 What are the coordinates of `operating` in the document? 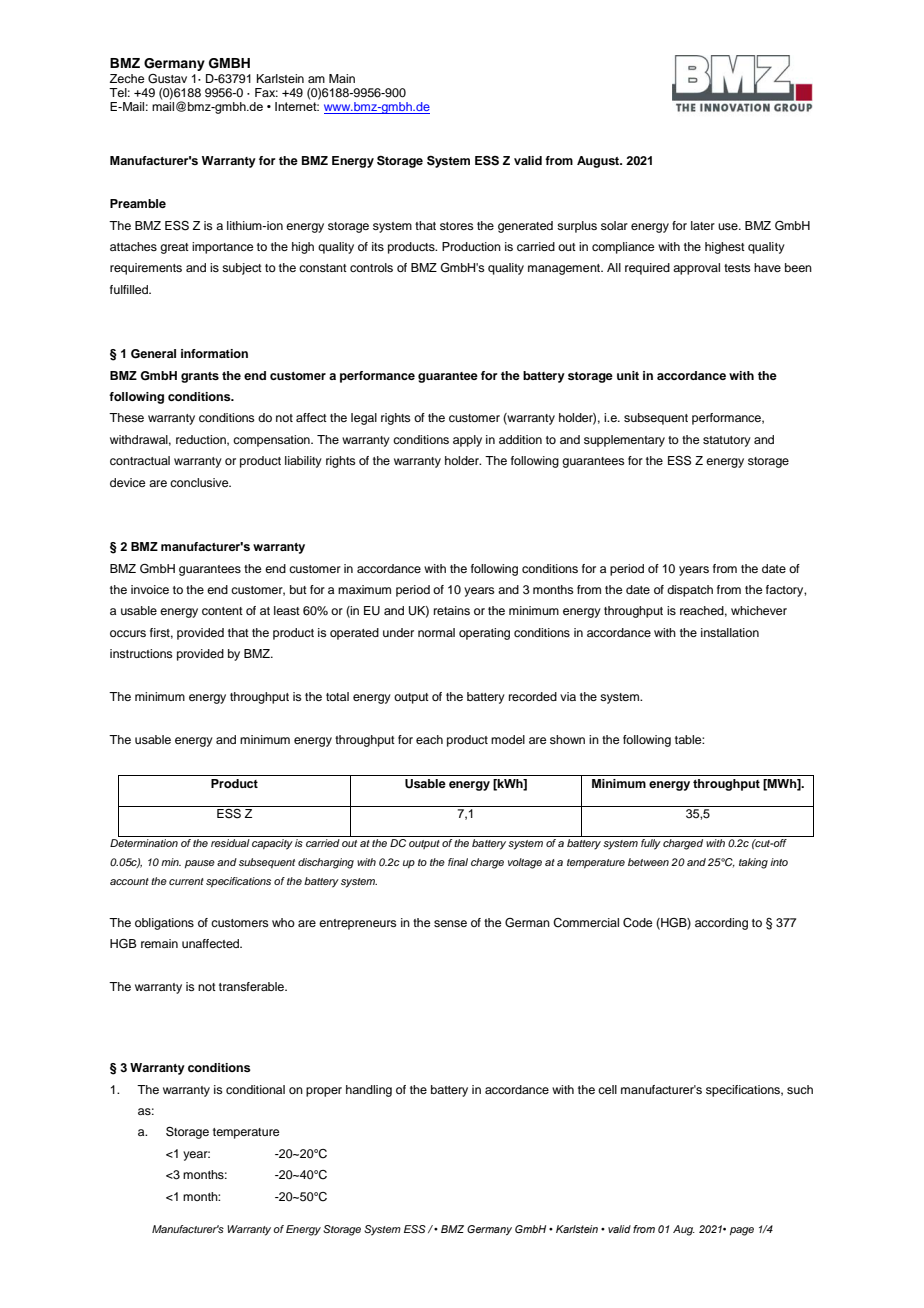 It's located at (484, 634).
